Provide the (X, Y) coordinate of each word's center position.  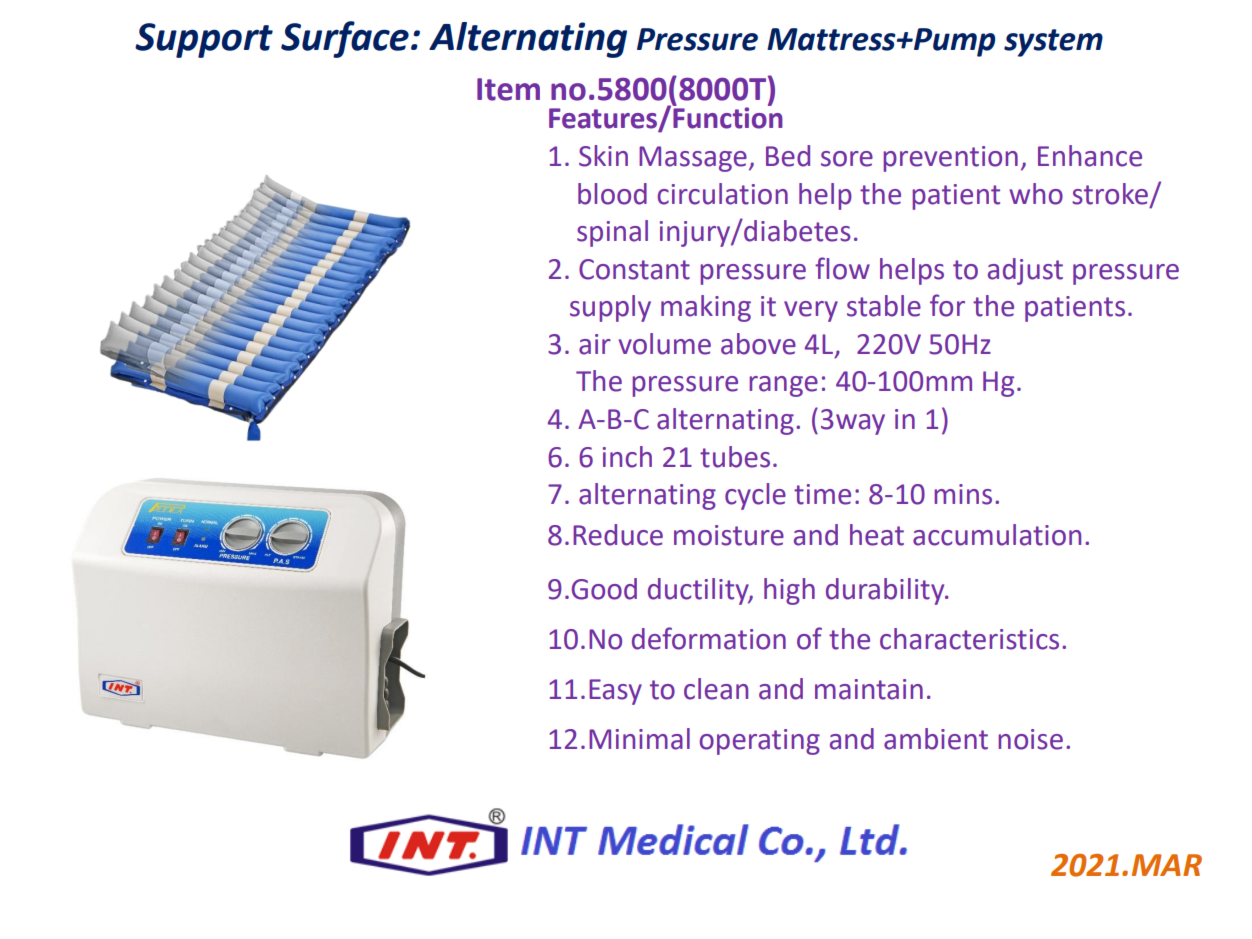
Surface (345, 39)
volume (665, 344)
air (595, 344)
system (1053, 43)
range (783, 386)
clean (716, 689)
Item (508, 89)
